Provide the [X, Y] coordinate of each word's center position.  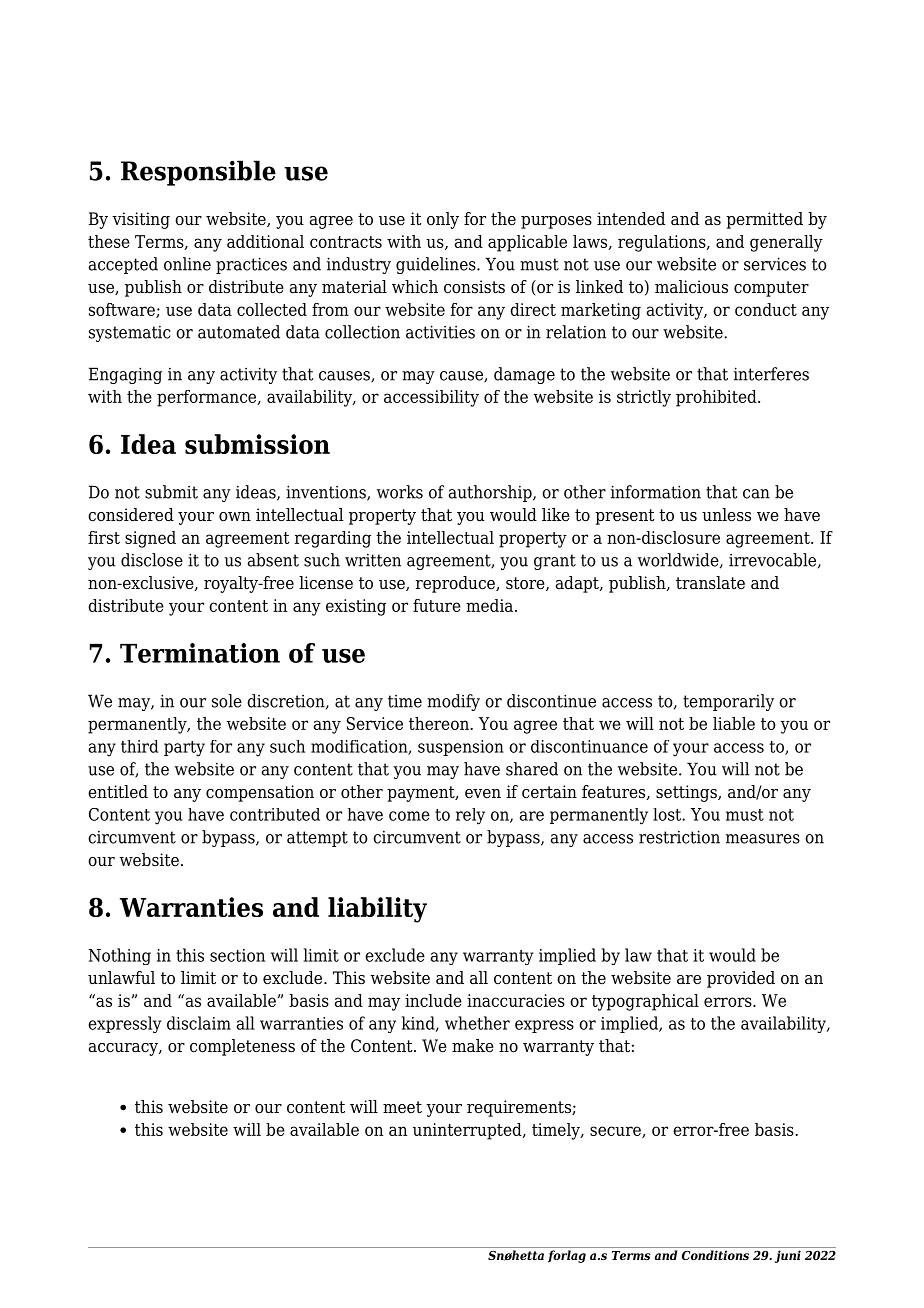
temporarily [728, 702]
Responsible [198, 173]
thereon [439, 723]
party [184, 749]
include [433, 1000]
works [400, 492]
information [656, 492]
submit [171, 492]
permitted [764, 220]
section [237, 955]
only [443, 220]
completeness [242, 1047]
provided [741, 979]
